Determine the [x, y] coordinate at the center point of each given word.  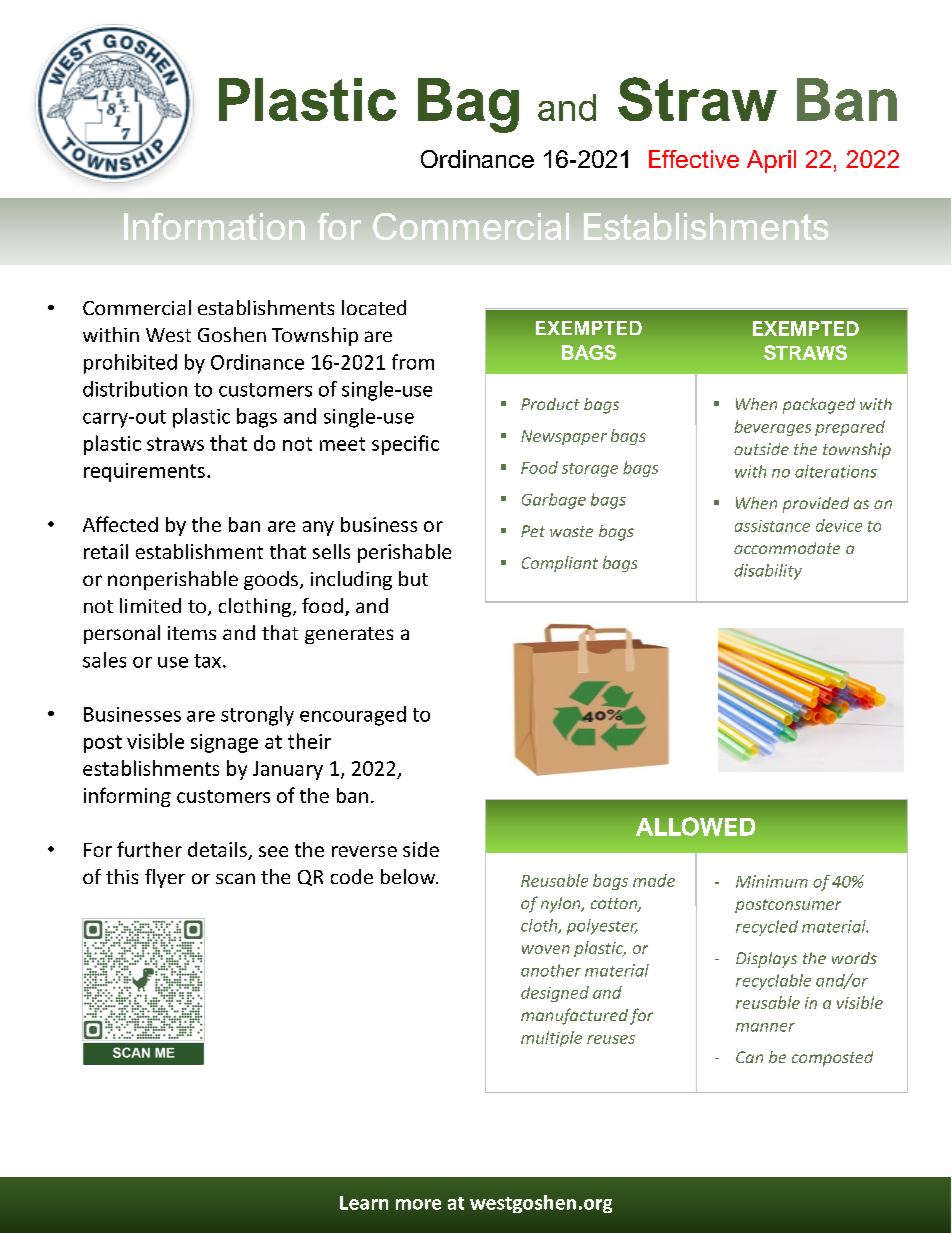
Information [214, 226]
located [374, 307]
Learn [364, 1203]
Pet [533, 531]
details [218, 851]
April [771, 161]
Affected [120, 524]
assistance [772, 526]
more [418, 1204]
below [409, 876]
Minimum [772, 881]
